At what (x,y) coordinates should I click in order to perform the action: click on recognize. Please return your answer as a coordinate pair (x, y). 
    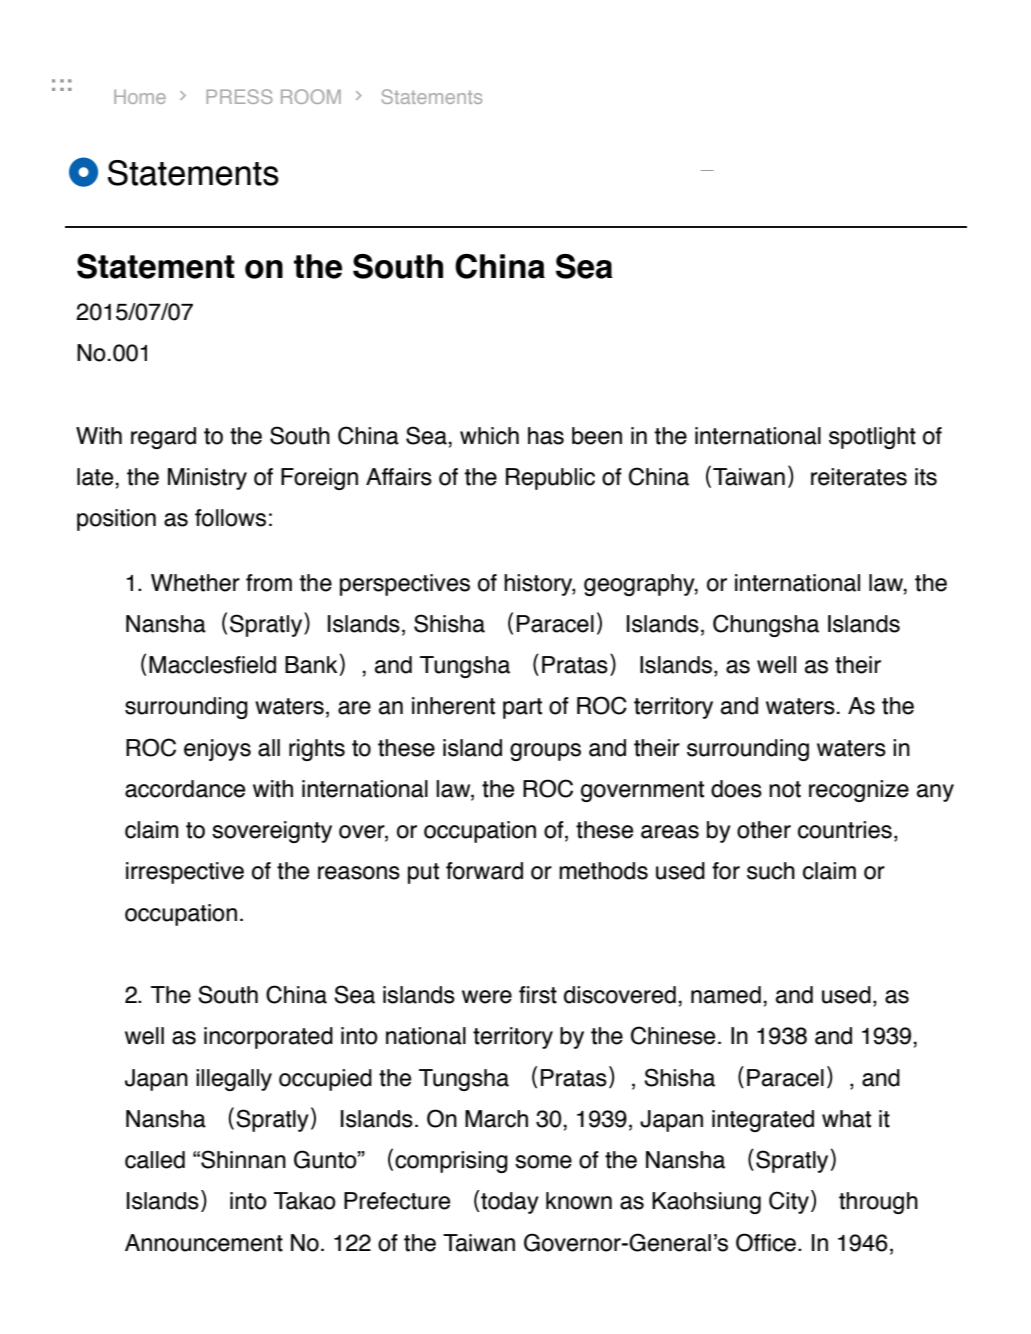
    Looking at the image, I should click on (859, 791).
